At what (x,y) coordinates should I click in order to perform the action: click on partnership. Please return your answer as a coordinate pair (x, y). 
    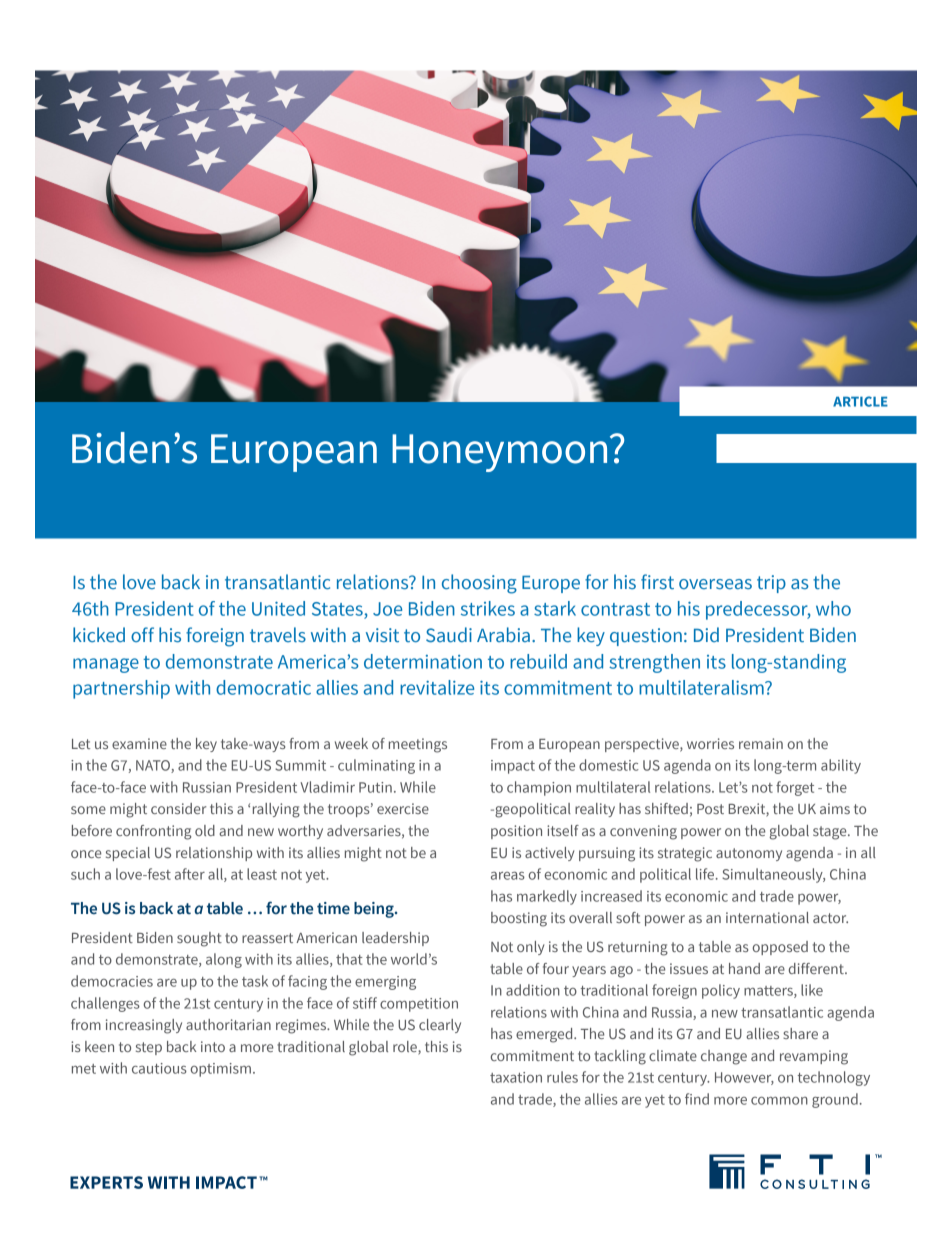
    Looking at the image, I should click on (121, 689).
